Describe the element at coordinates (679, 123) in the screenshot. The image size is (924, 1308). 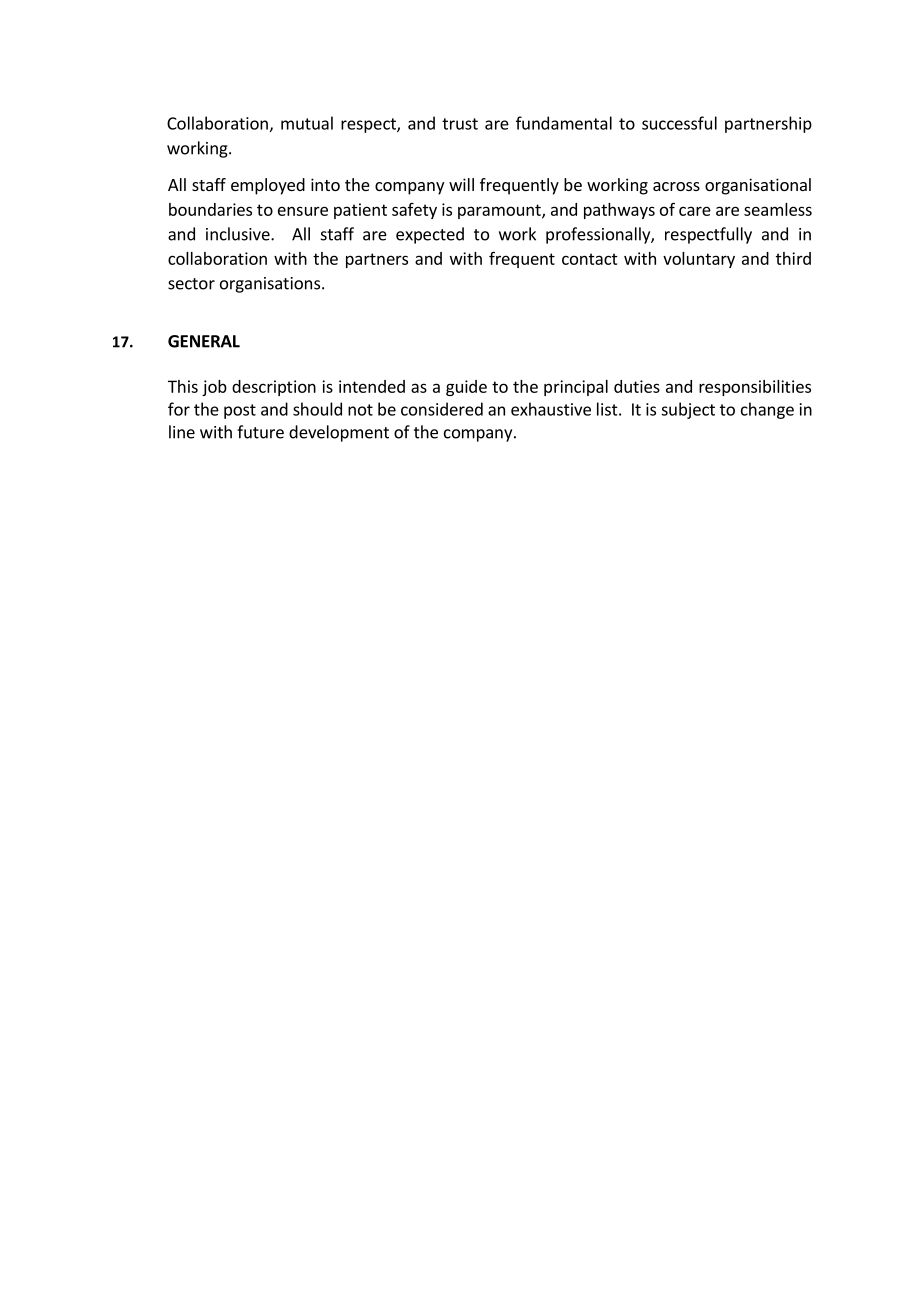
I see `successful` at that location.
